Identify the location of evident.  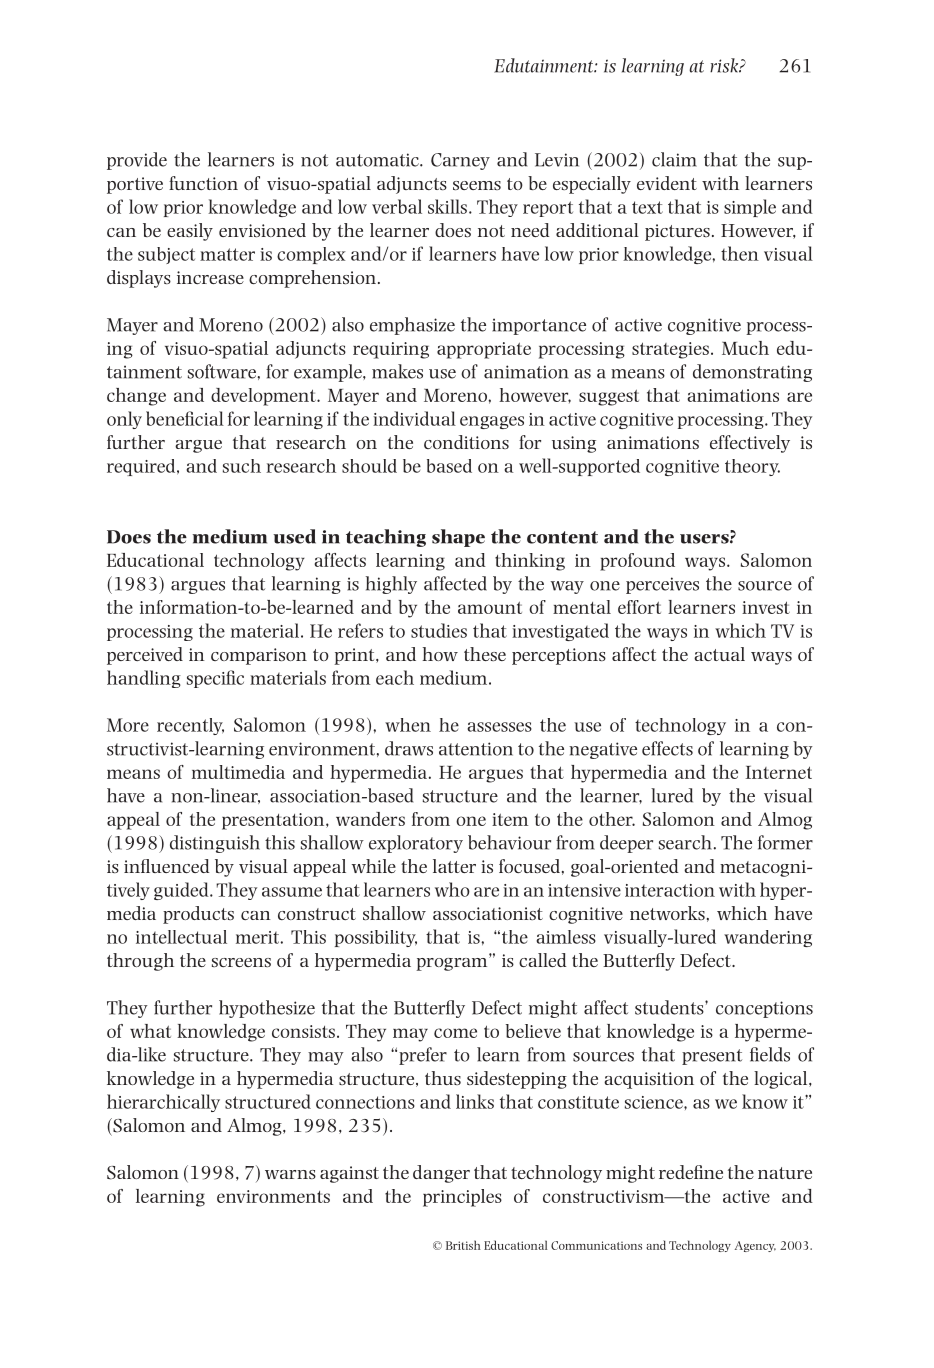
(667, 183).
